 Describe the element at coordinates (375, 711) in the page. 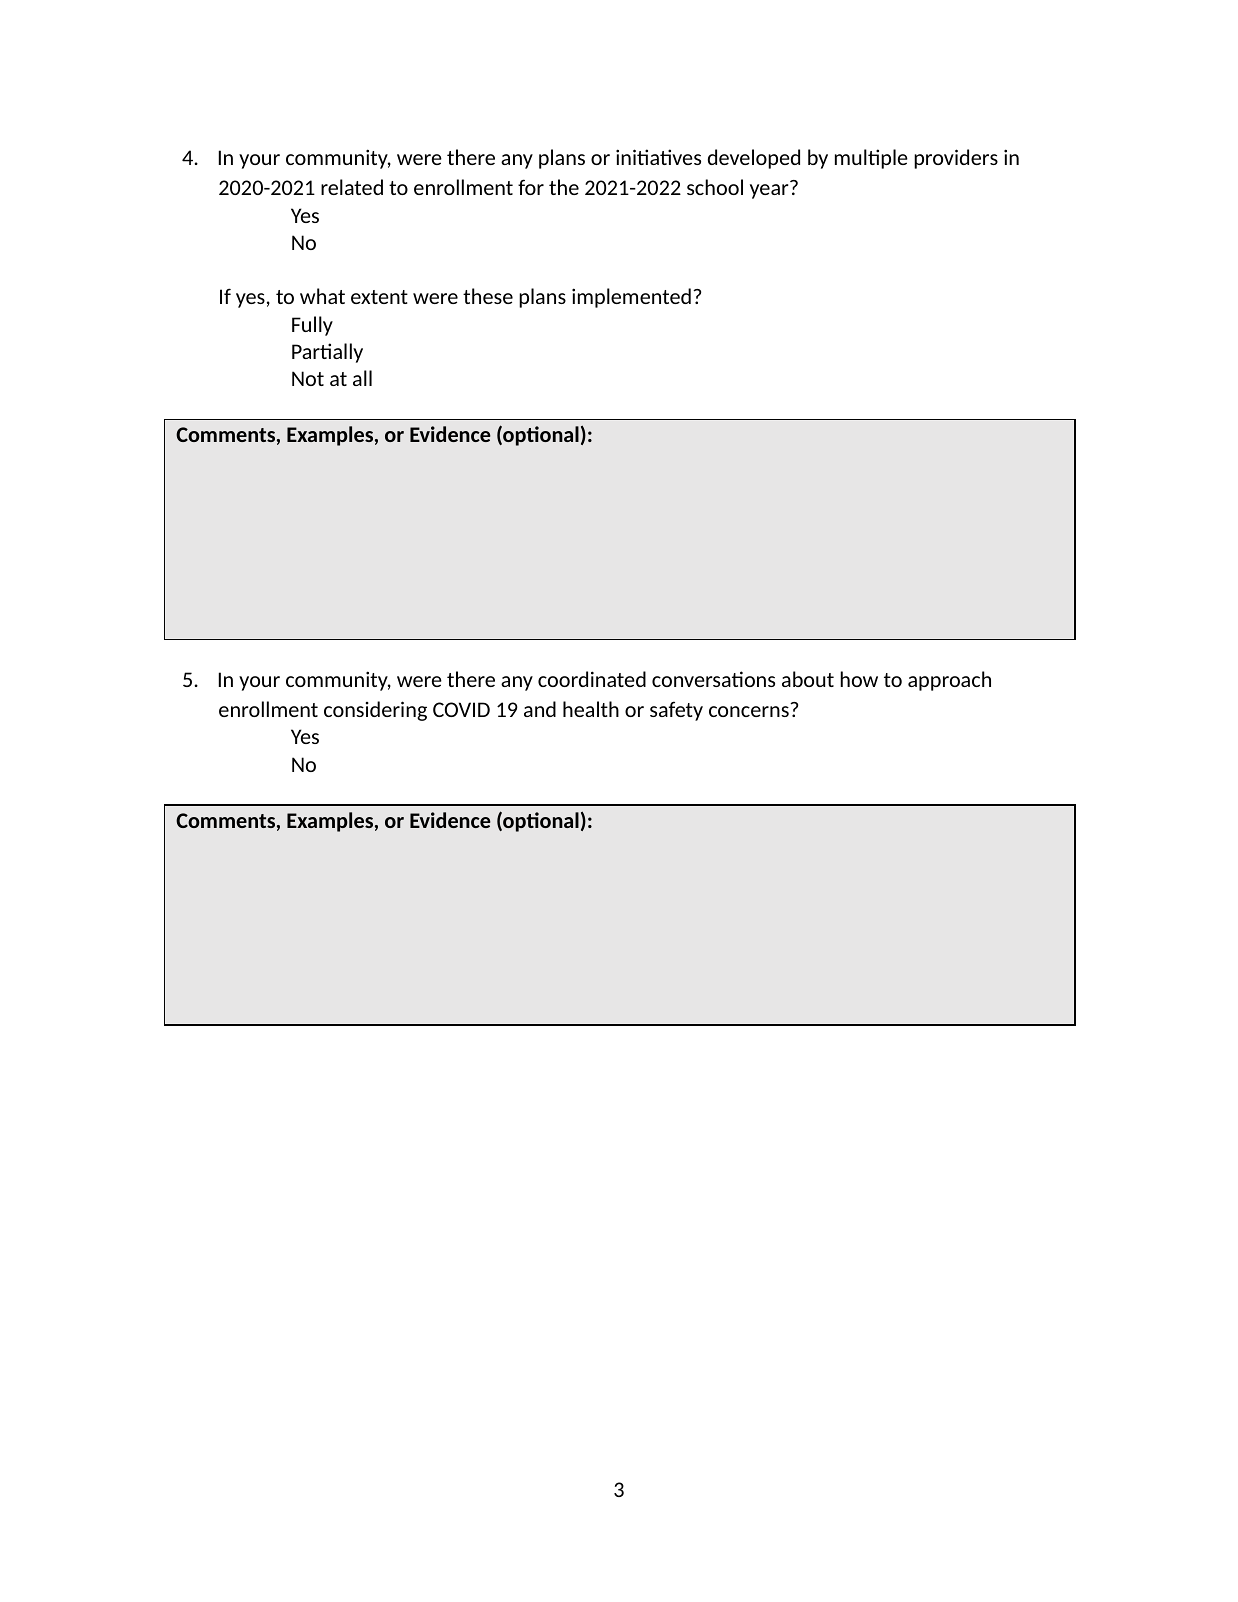

I see `considering` at that location.
